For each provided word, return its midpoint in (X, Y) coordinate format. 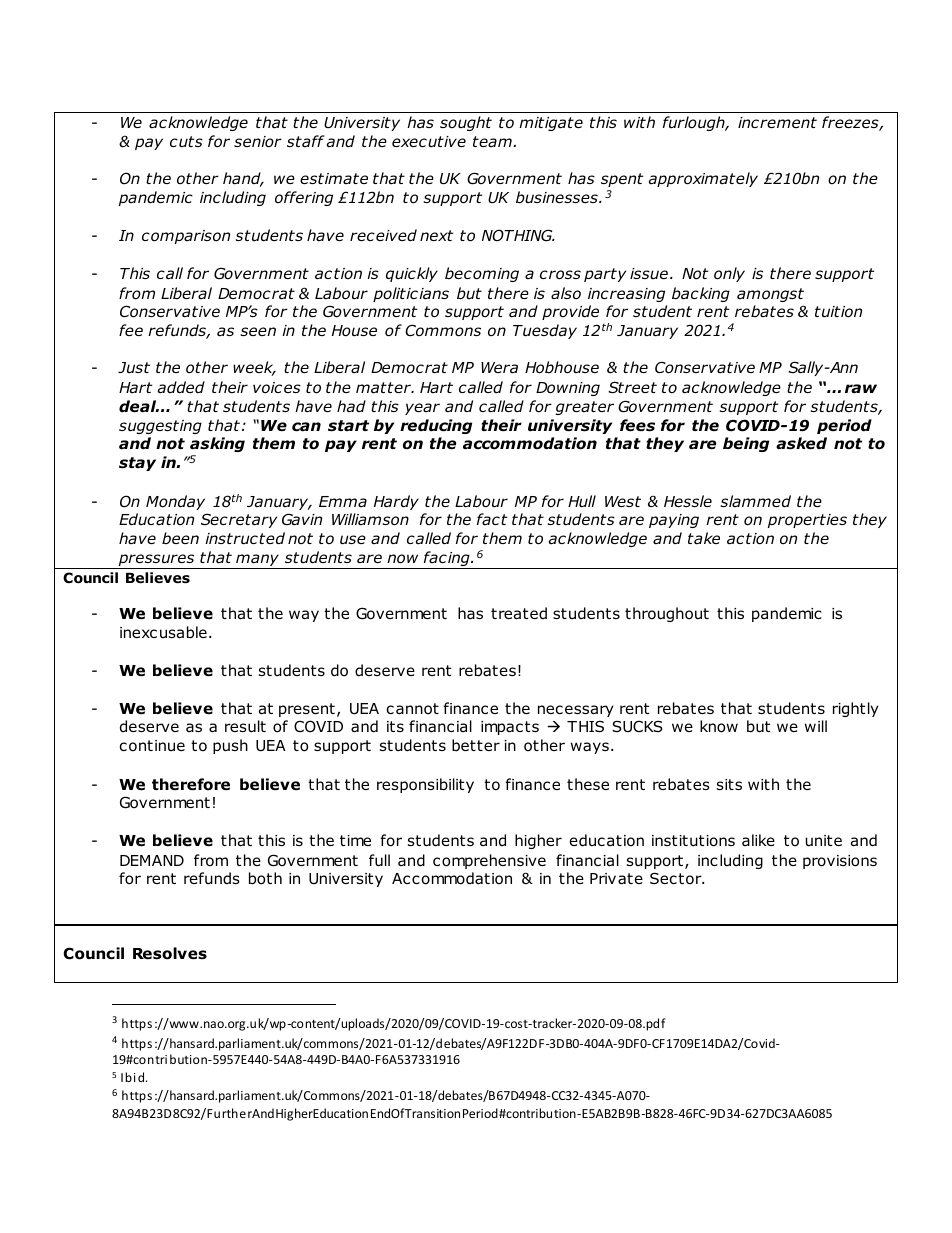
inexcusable (163, 632)
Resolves (170, 953)
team (493, 141)
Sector (677, 878)
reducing (436, 426)
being (746, 444)
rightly (856, 709)
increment (777, 122)
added (181, 387)
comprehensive (489, 861)
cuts (186, 142)
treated (519, 613)
